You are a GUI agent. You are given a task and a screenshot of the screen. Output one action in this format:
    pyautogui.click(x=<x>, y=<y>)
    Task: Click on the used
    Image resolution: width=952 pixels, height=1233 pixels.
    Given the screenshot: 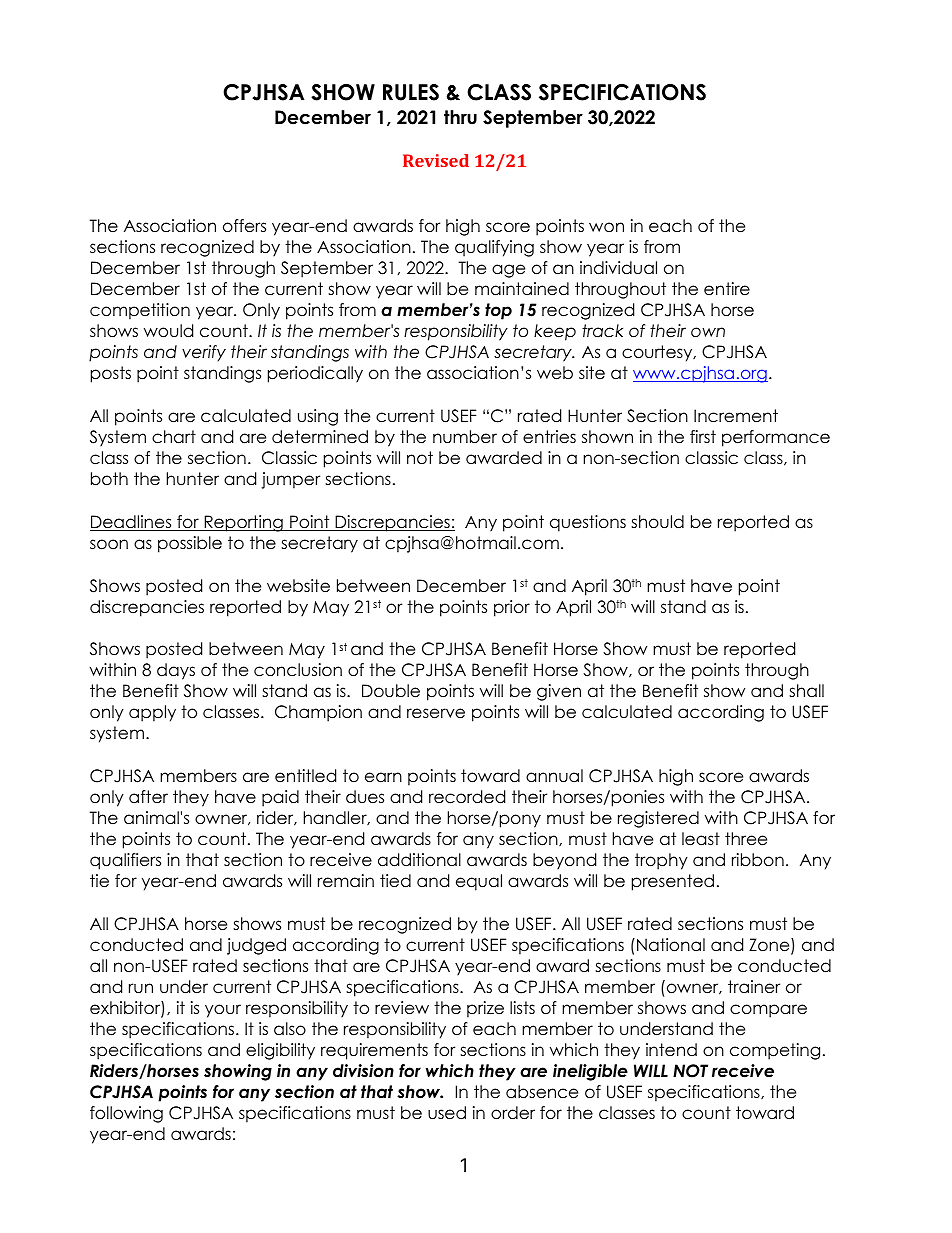 What is the action you would take?
    pyautogui.click(x=447, y=1113)
